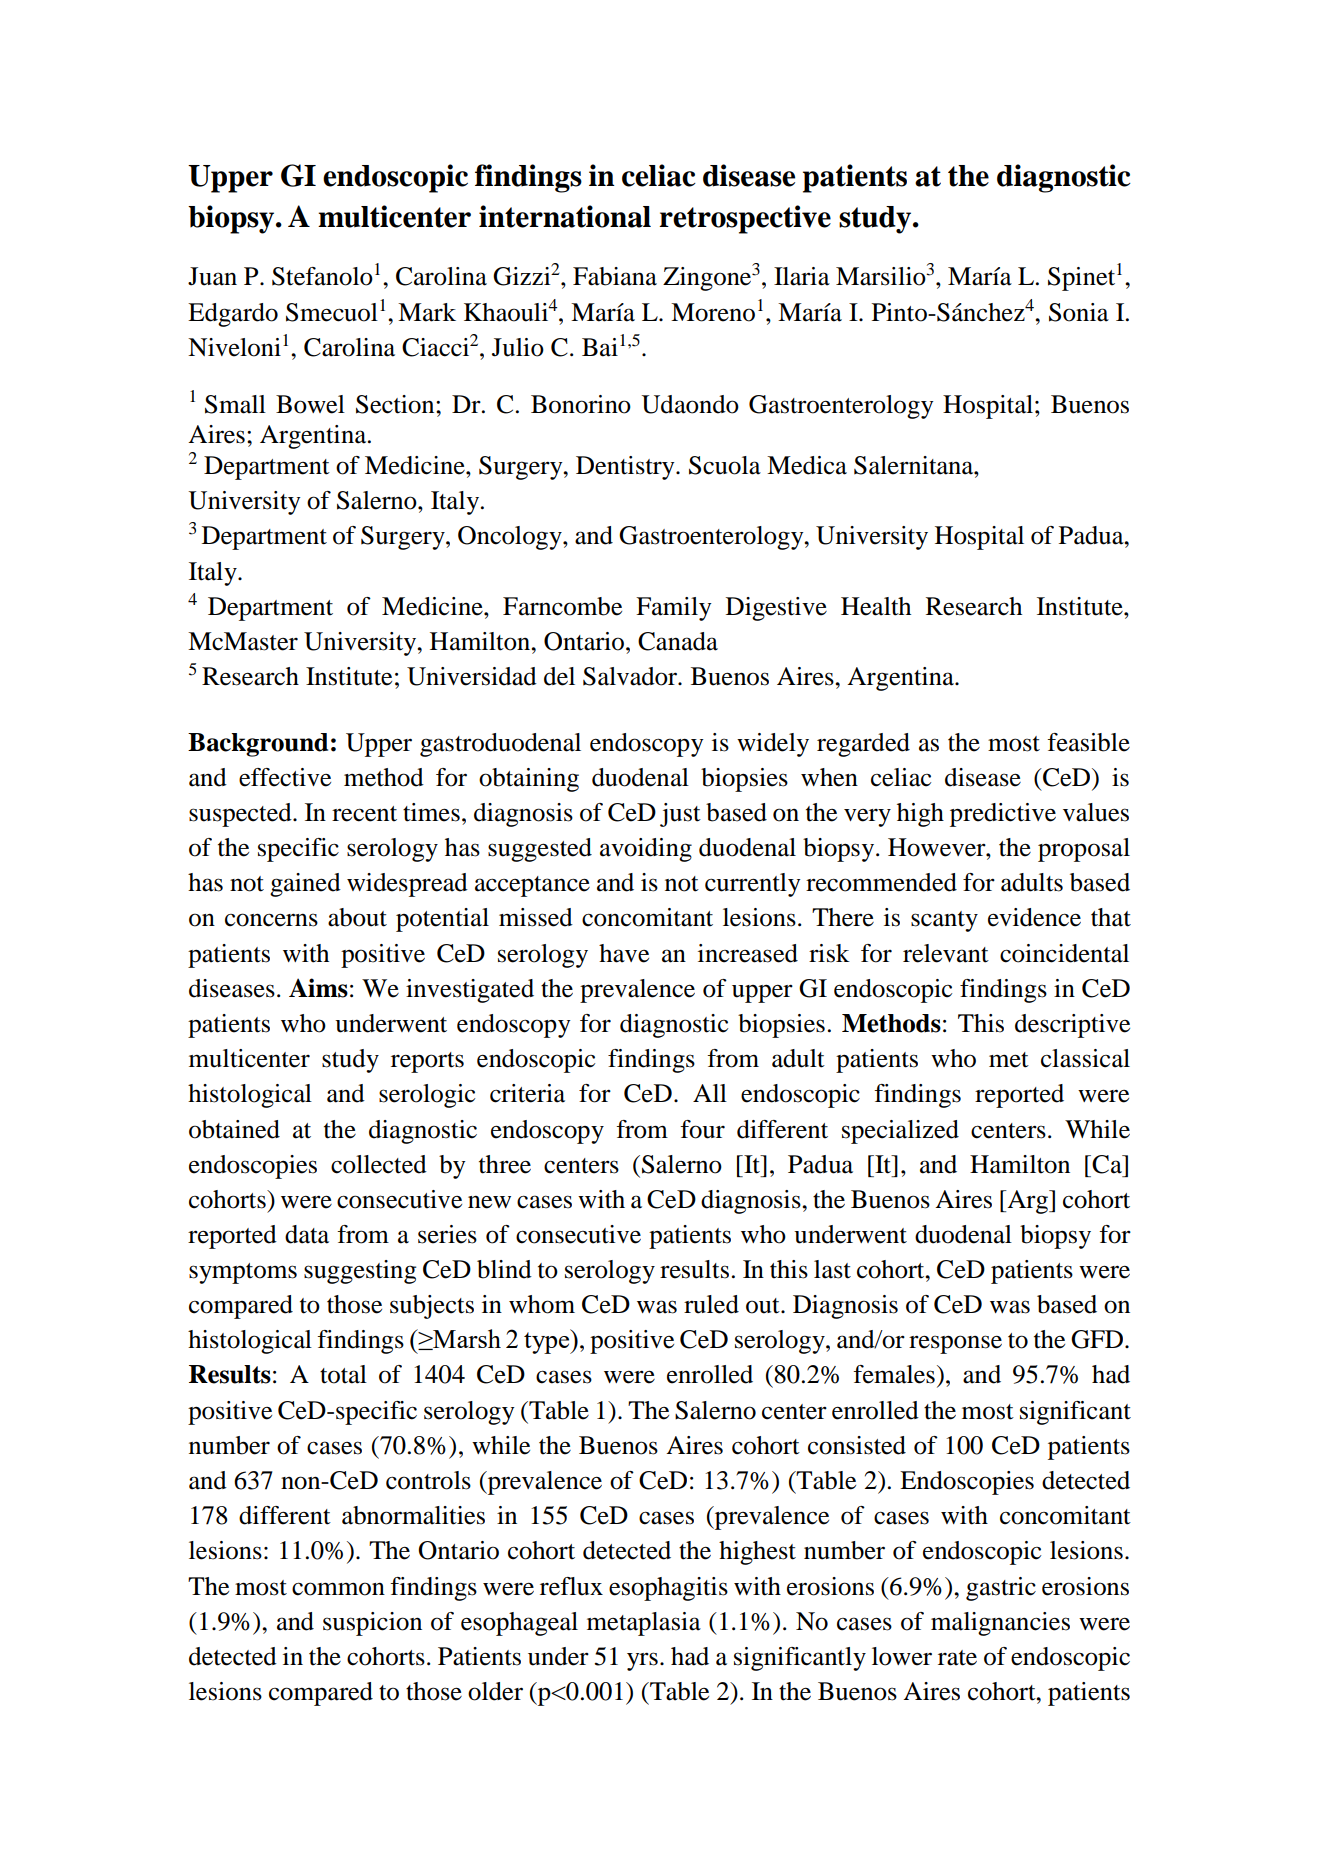 The height and width of the page is (1865, 1319). I want to click on response, so click(955, 1344).
